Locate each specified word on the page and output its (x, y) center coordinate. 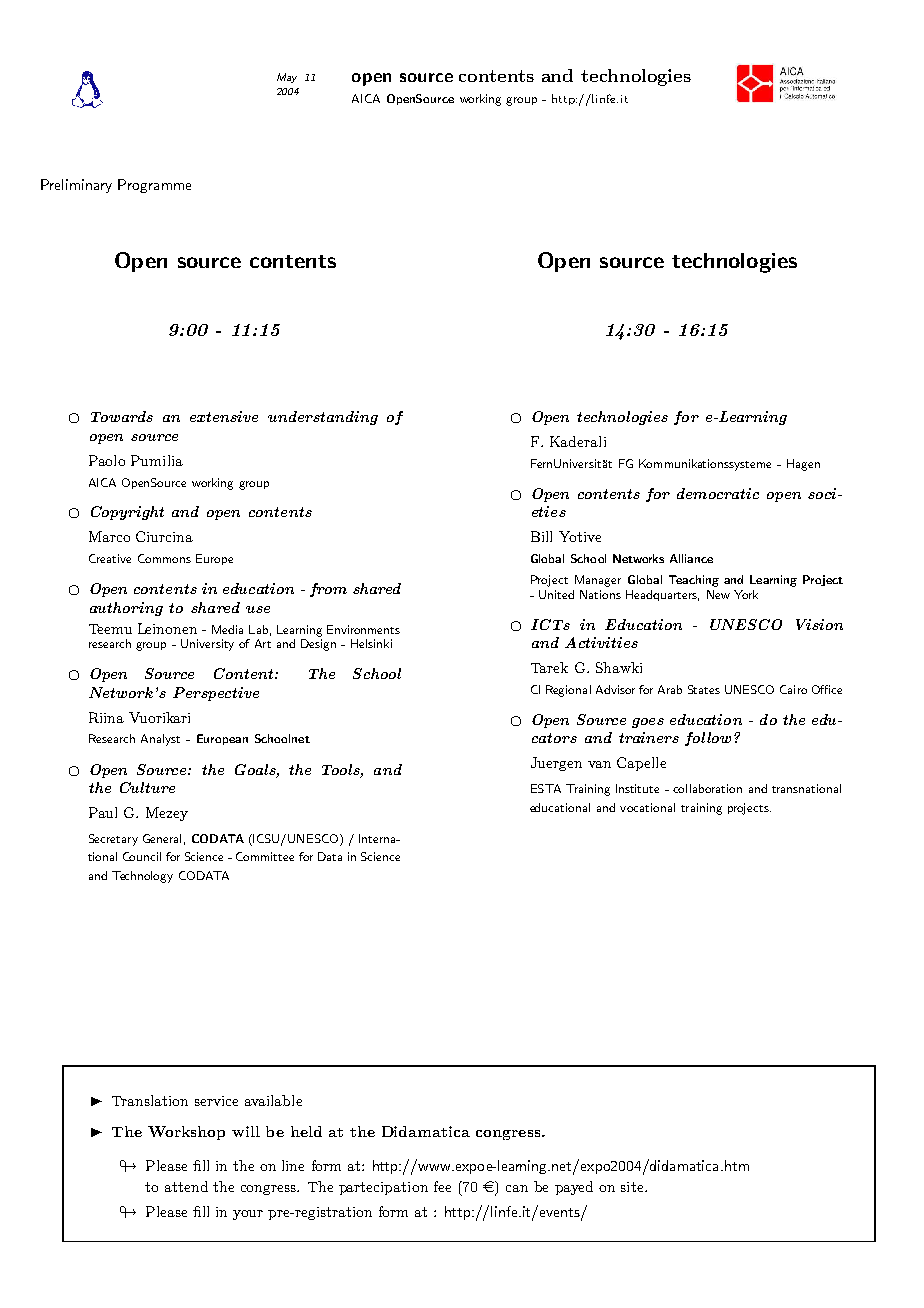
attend (186, 1186)
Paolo (107, 460)
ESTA (546, 788)
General (162, 838)
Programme (154, 186)
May (287, 78)
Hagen (803, 465)
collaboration (707, 788)
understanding (323, 418)
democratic (718, 493)
